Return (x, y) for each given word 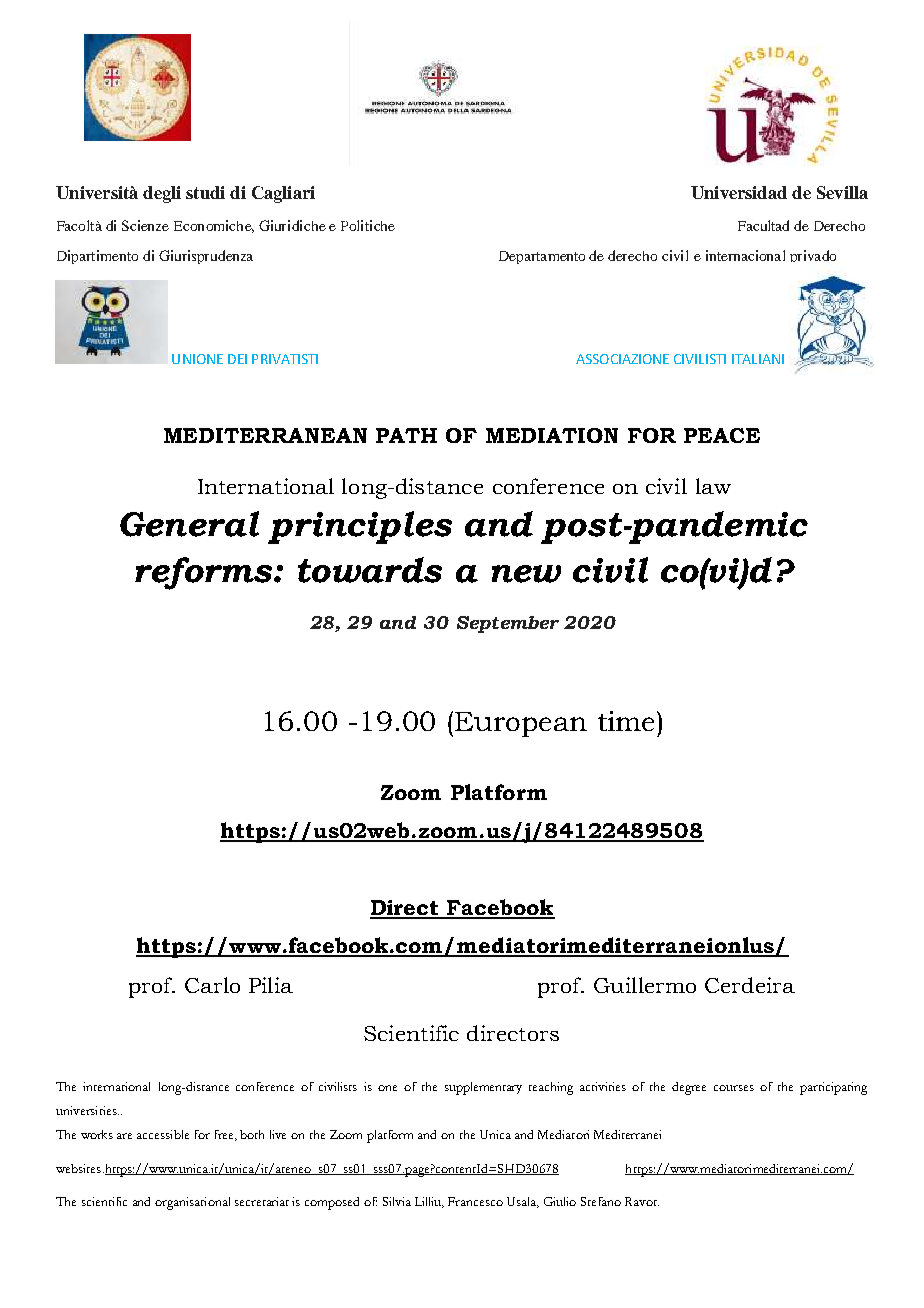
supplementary (483, 1088)
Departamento (542, 257)
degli (162, 194)
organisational (192, 1203)
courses (734, 1088)
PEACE (722, 435)
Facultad (763, 225)
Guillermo (645, 985)
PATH (406, 435)
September (508, 624)
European (521, 724)
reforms (205, 573)
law (713, 486)
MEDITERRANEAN (265, 435)
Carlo (212, 985)
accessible (163, 1134)
